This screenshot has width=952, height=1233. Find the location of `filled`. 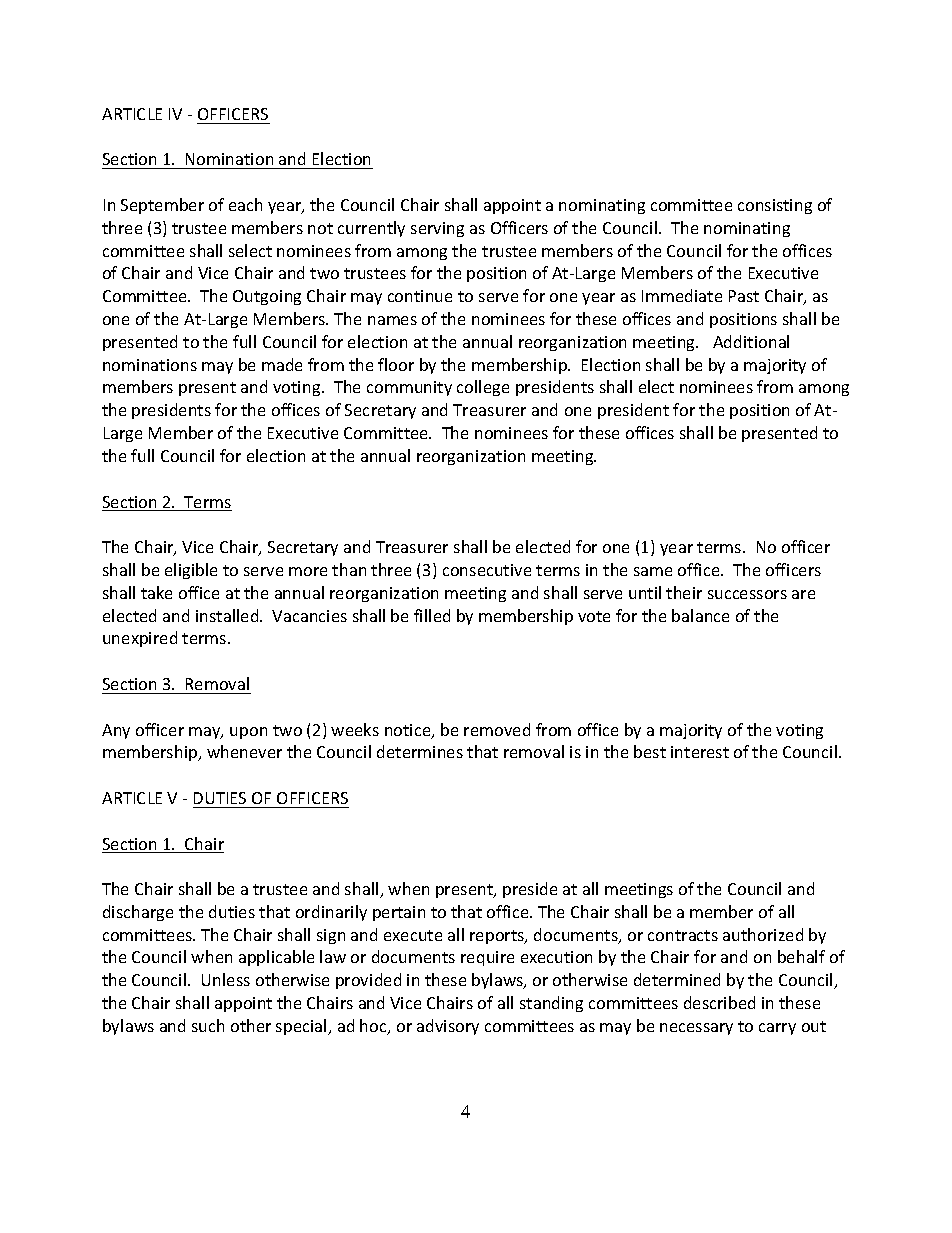

filled is located at coordinates (432, 615).
